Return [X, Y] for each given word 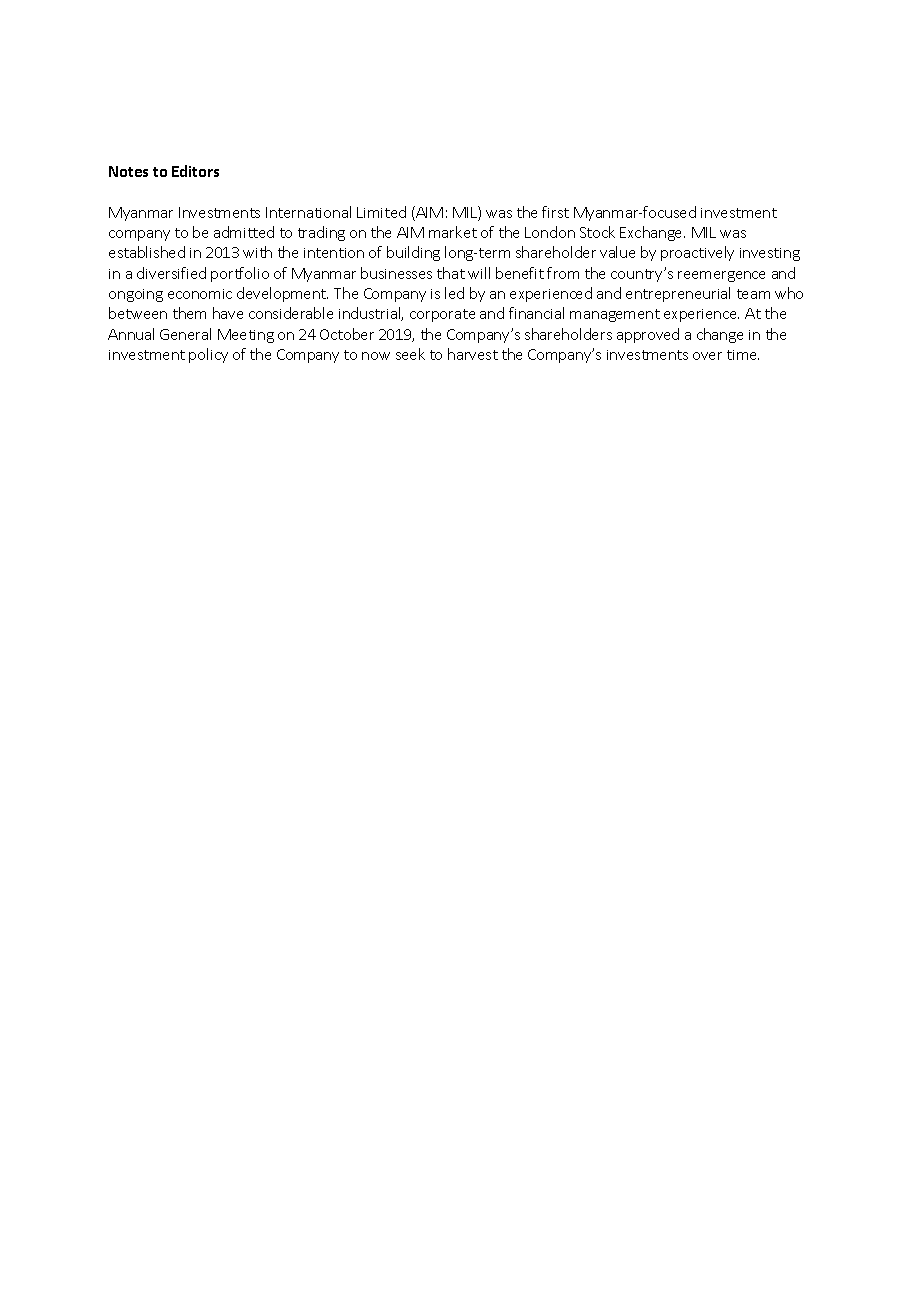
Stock [597, 232]
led [454, 293]
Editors [195, 171]
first [555, 212]
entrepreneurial [678, 294]
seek [410, 354]
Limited [381, 212]
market [453, 232]
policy [208, 355]
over [707, 356]
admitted [244, 232]
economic [200, 294]
